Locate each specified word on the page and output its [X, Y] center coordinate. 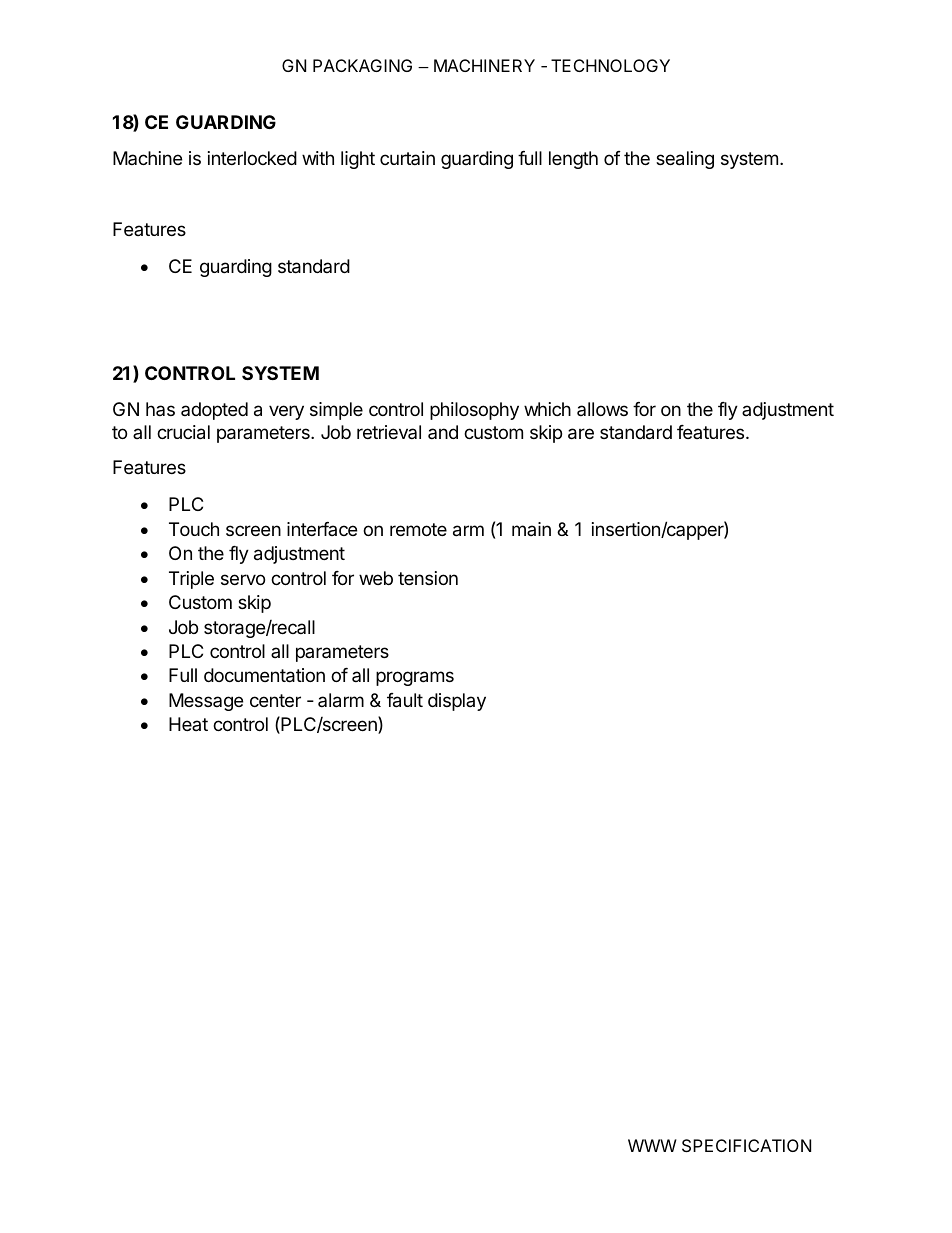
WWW [652, 1145]
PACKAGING [362, 65]
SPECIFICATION [746, 1145]
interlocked [252, 158]
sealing [685, 160]
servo [243, 579]
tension [428, 578]
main [531, 529]
